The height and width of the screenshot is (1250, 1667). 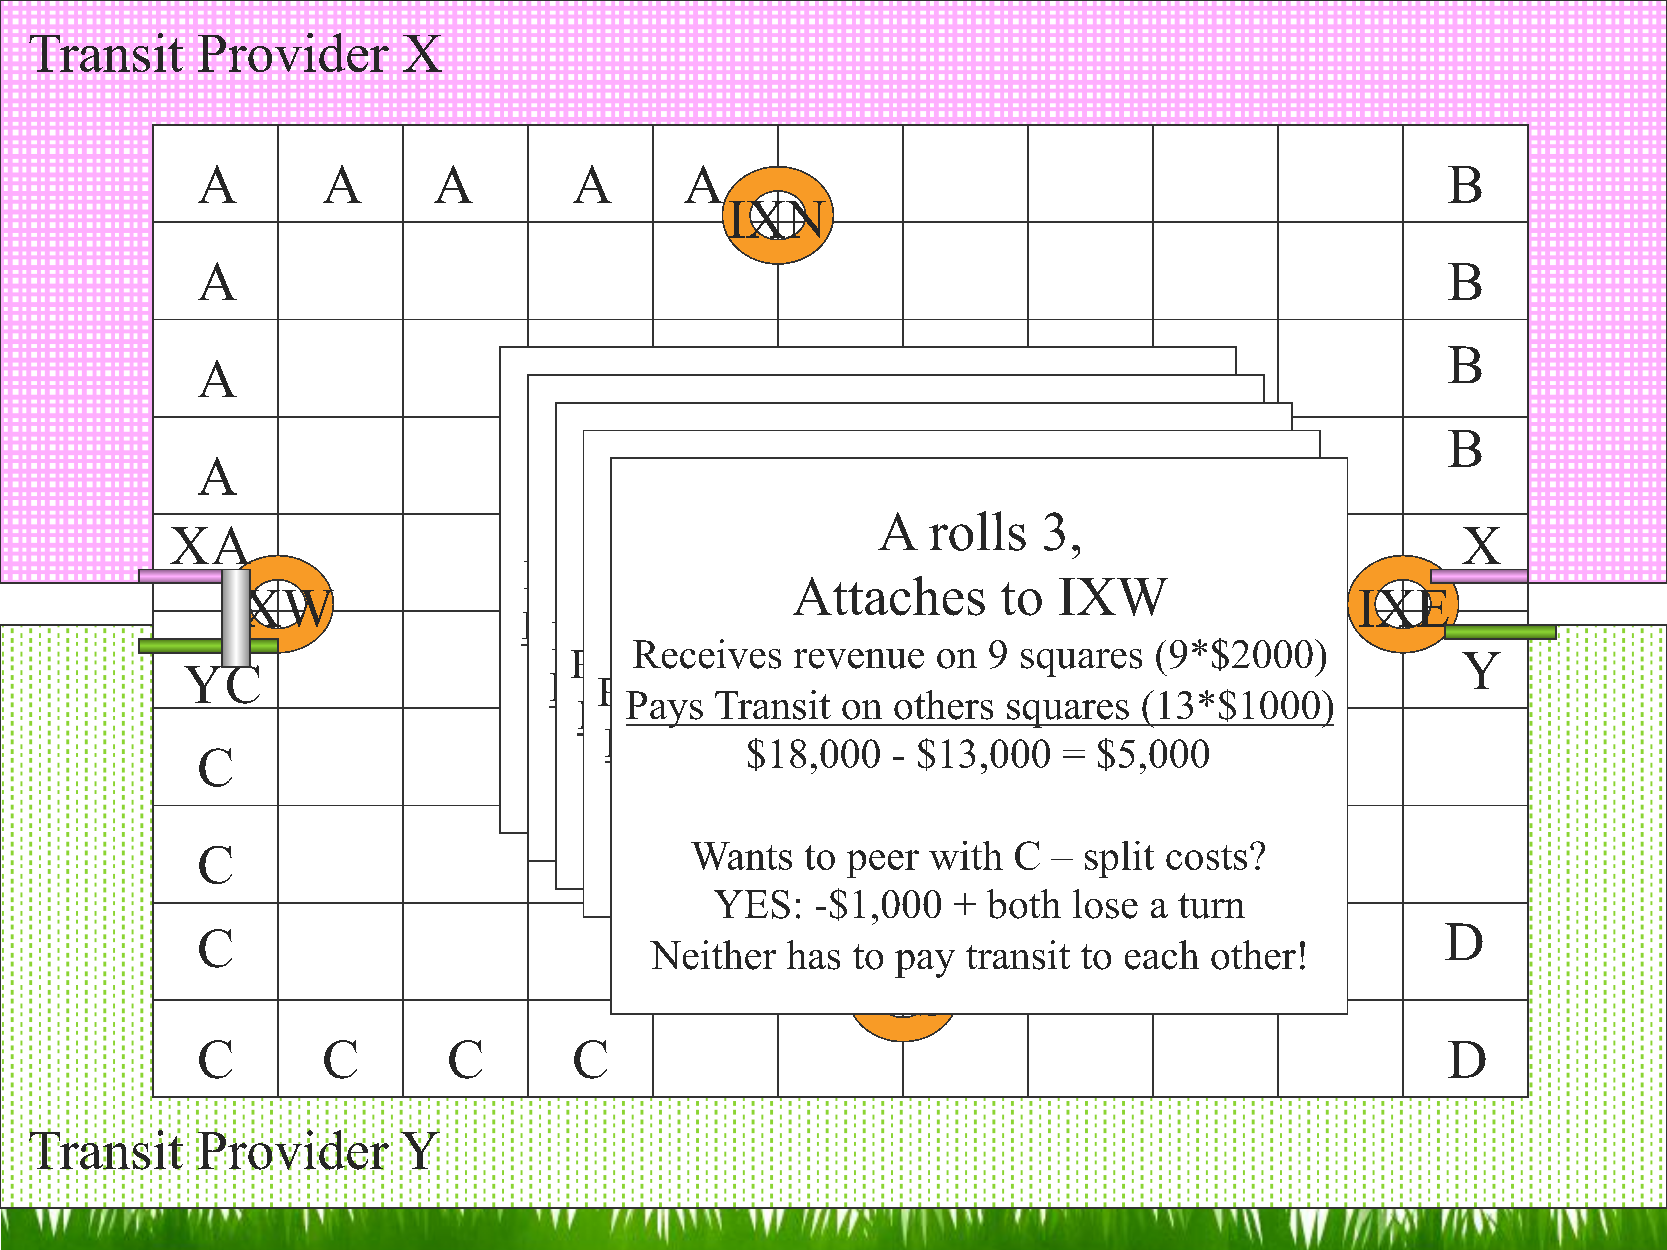 What do you see at coordinates (1119, 859) in the screenshot?
I see `split` at bounding box center [1119, 859].
